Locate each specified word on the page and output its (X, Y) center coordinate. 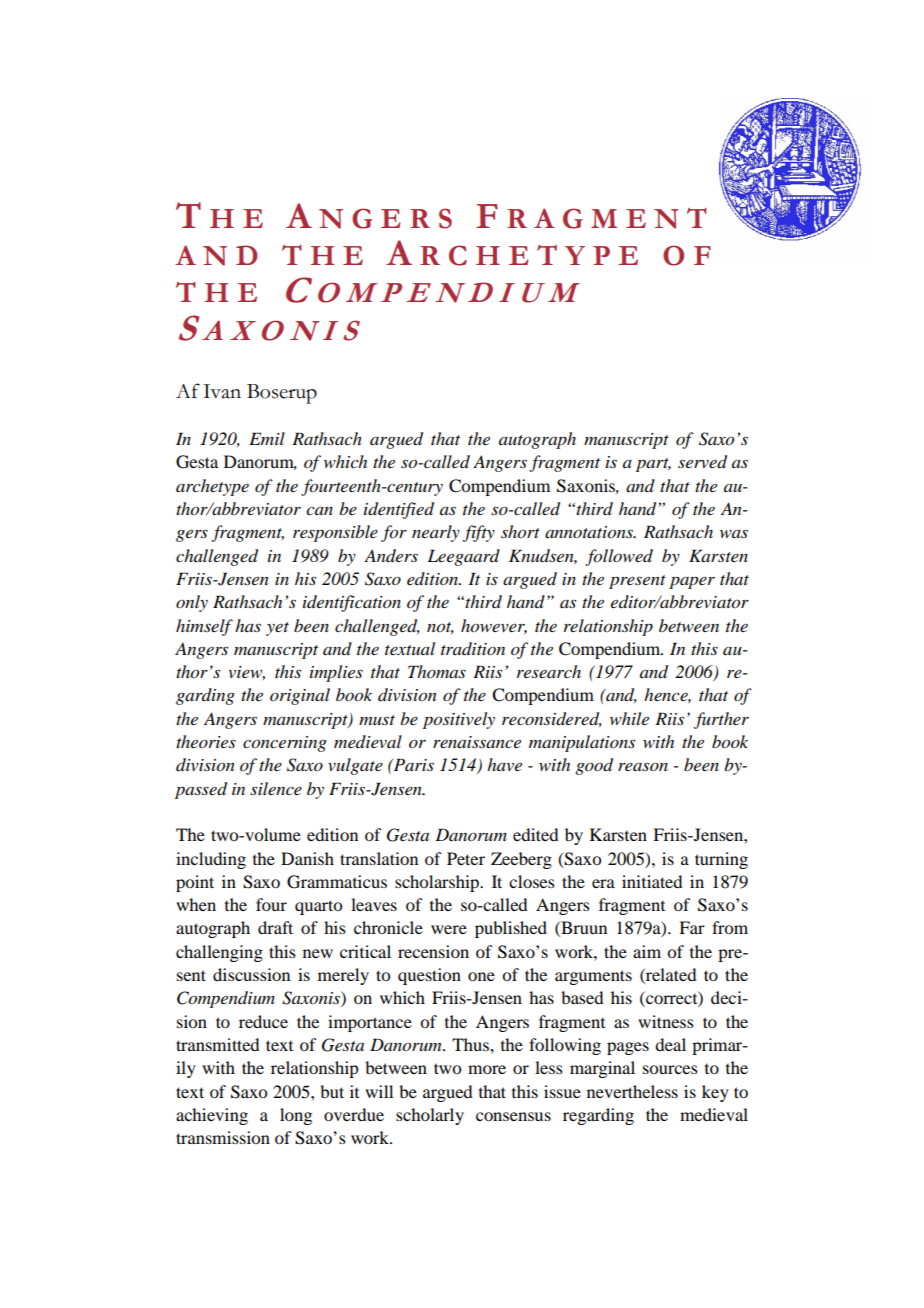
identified (399, 510)
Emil (267, 438)
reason (643, 766)
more (487, 1069)
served (702, 462)
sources (670, 1069)
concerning (285, 744)
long (296, 1116)
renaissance (477, 742)
